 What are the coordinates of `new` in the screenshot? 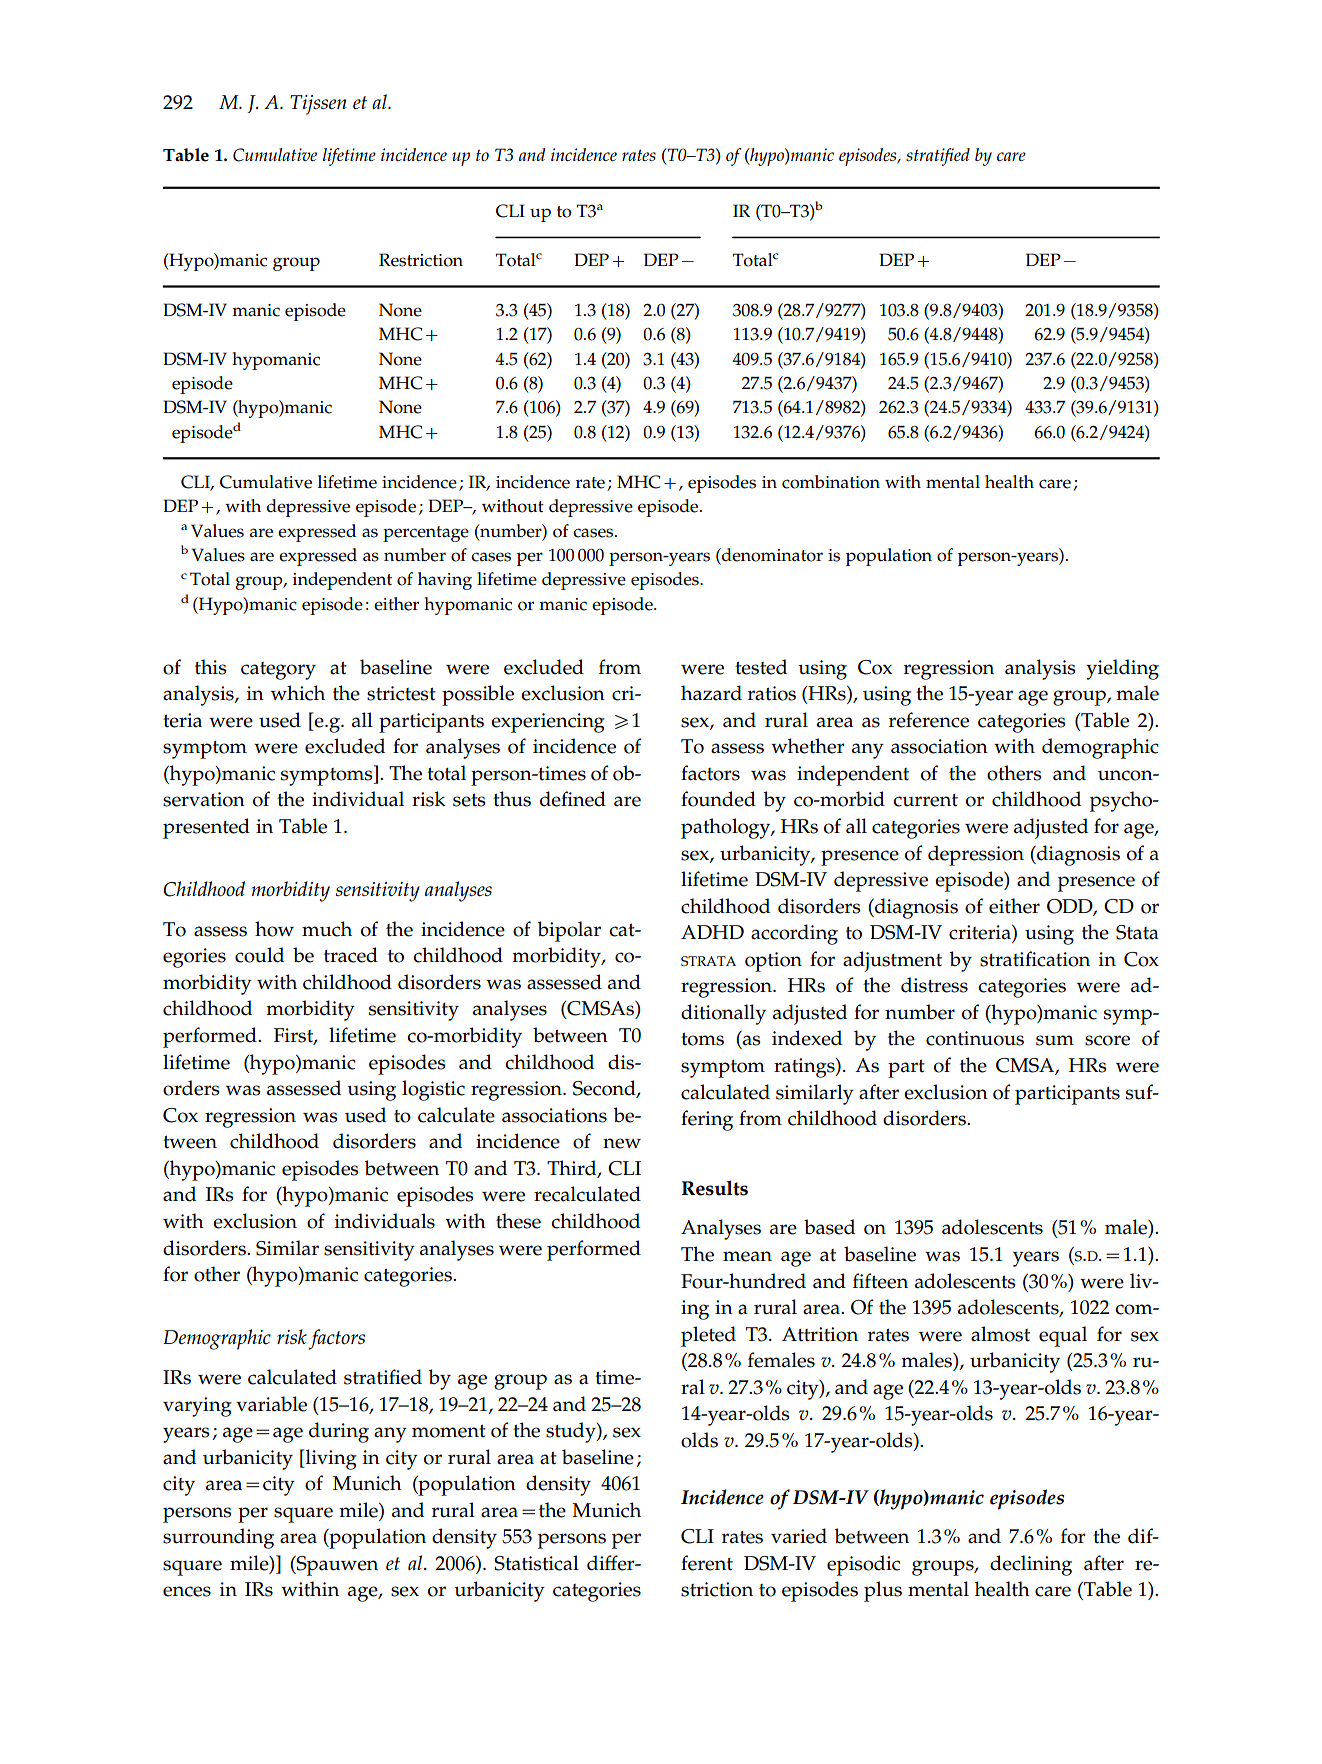 It's located at (622, 1143).
